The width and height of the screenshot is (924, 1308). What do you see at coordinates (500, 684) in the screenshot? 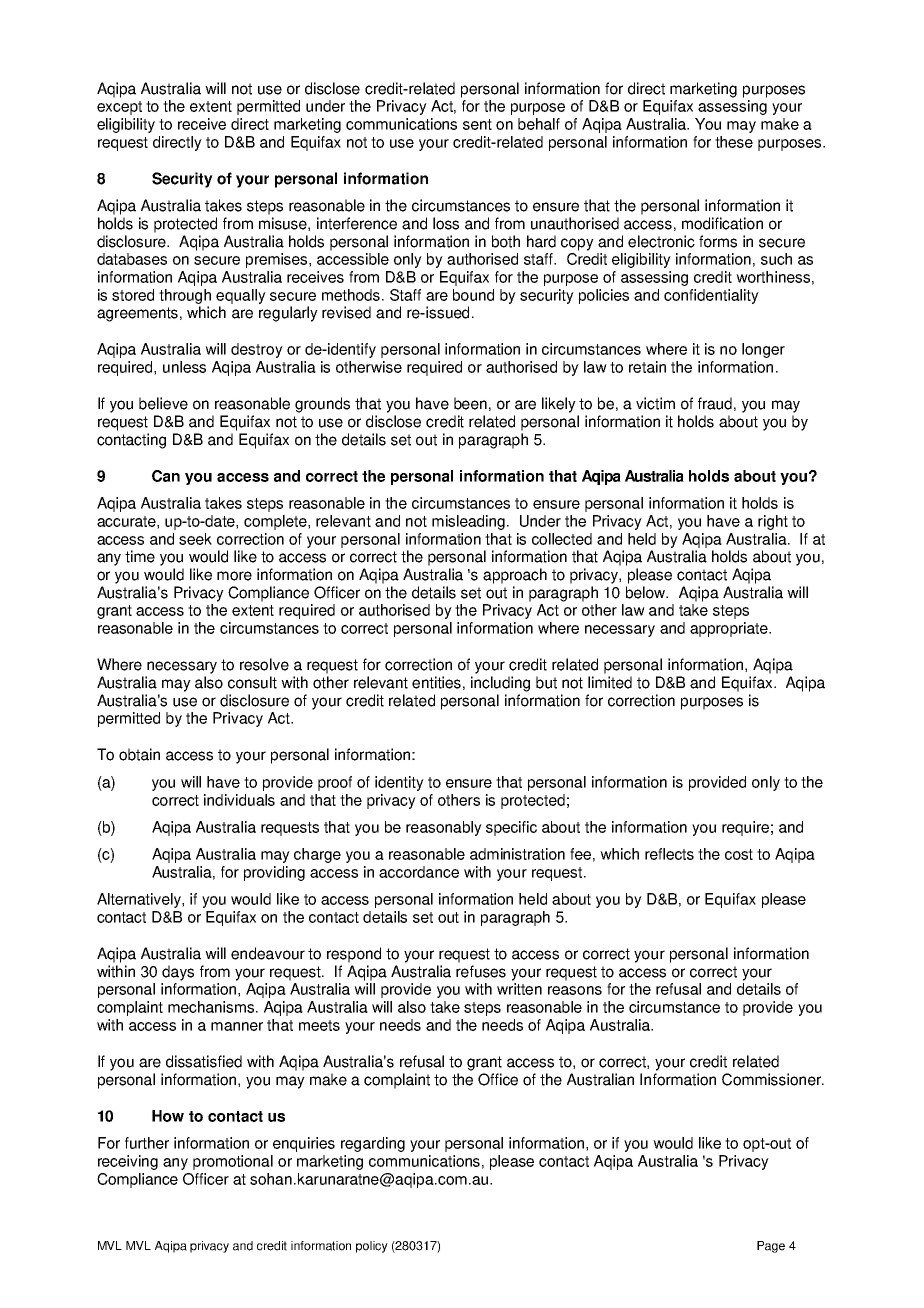
I see `including` at bounding box center [500, 684].
